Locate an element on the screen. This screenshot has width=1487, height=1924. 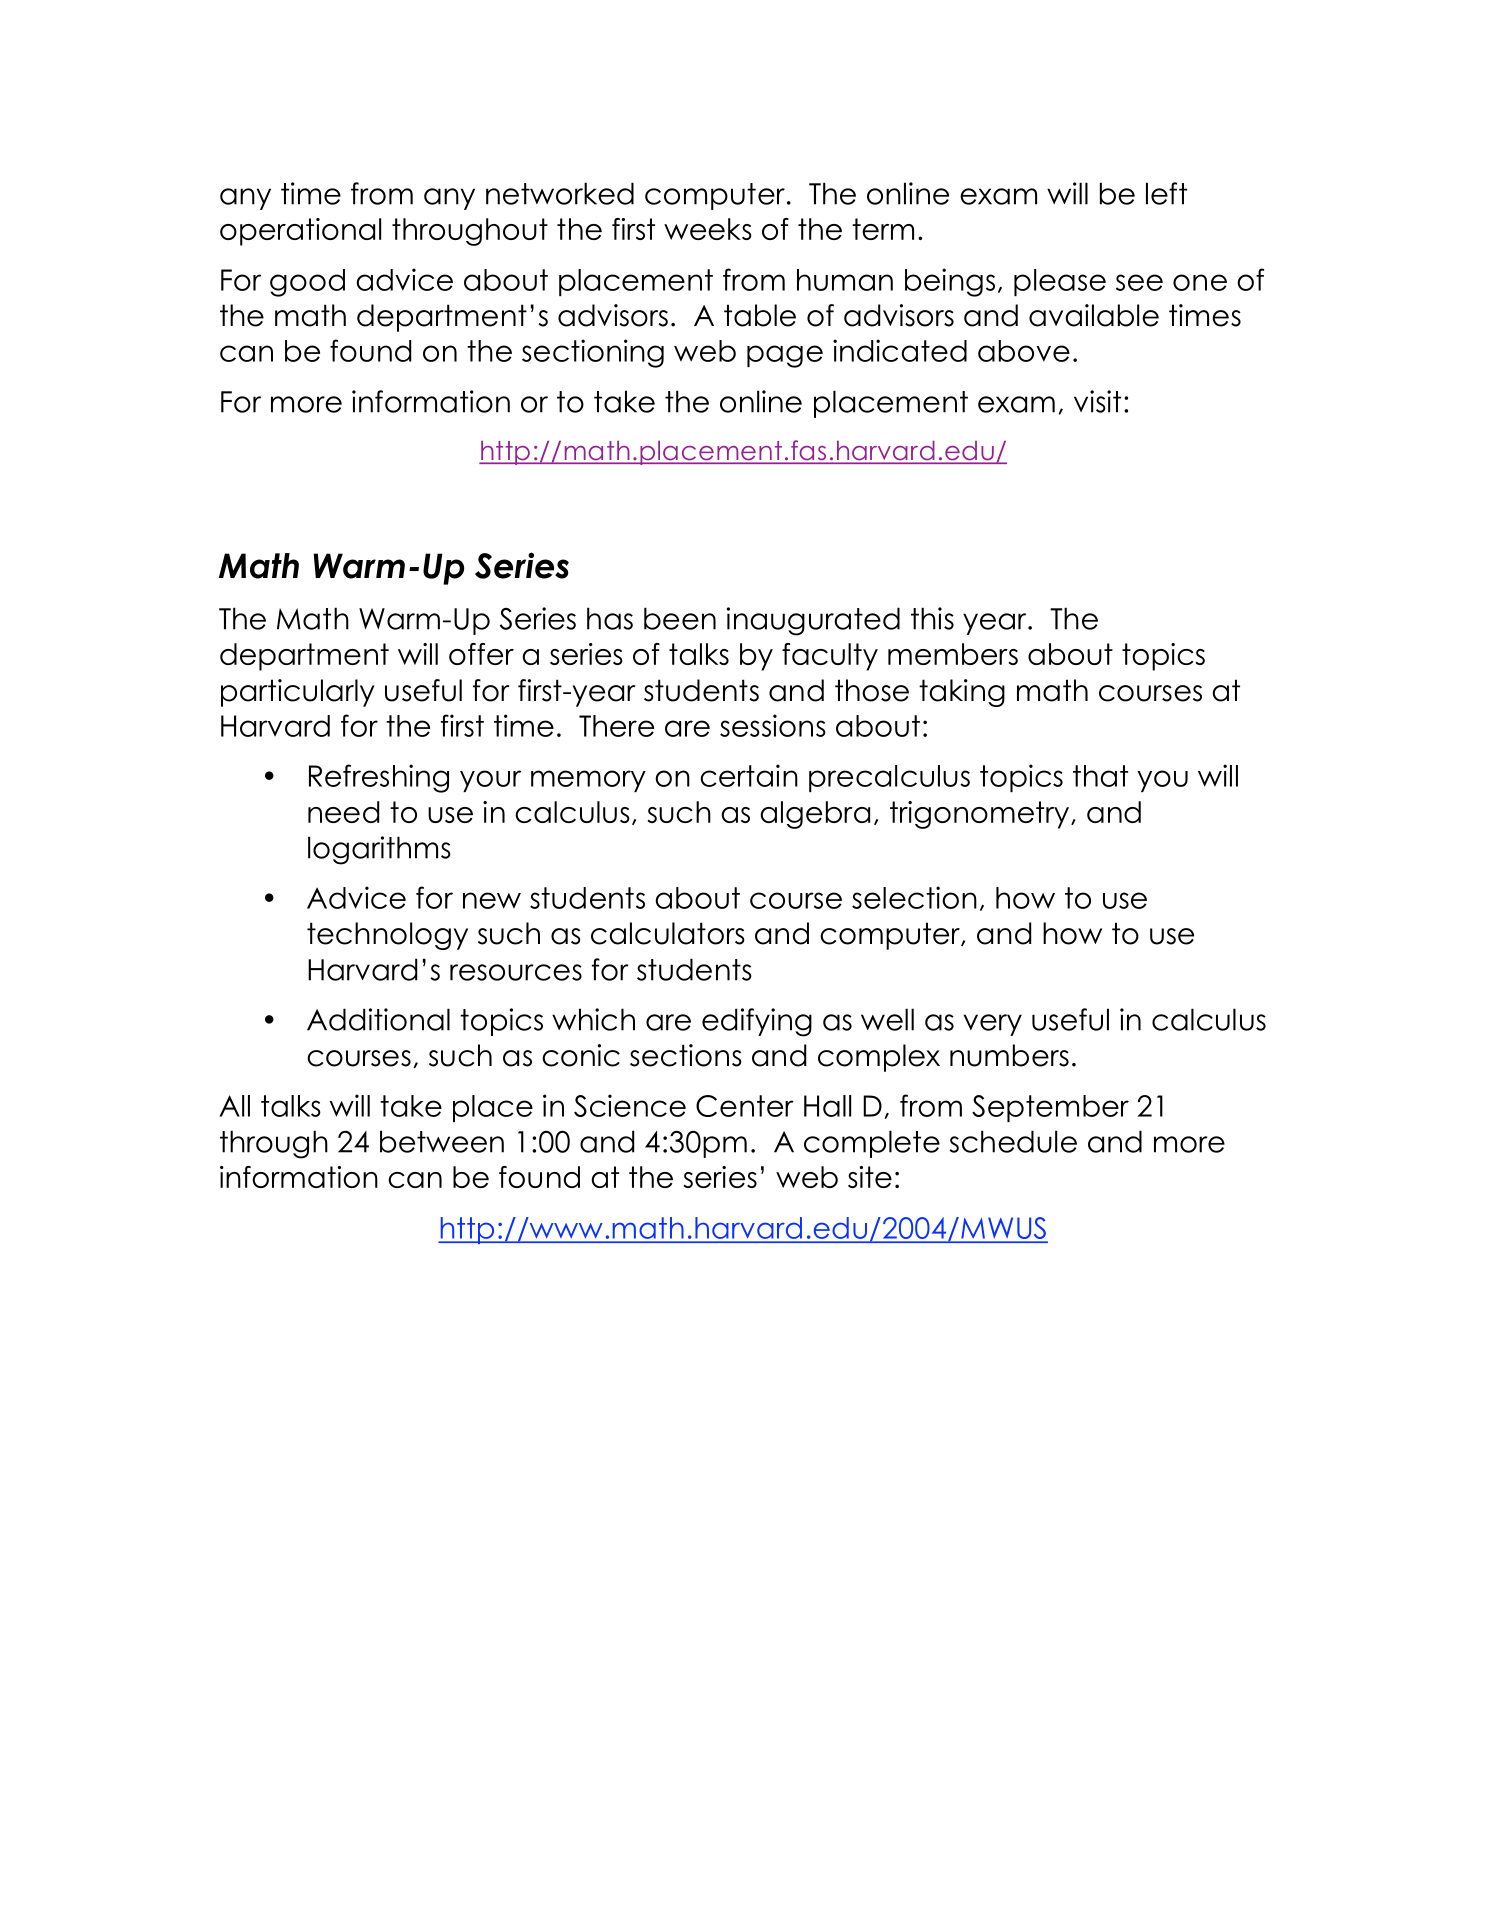
between is located at coordinates (442, 1141).
